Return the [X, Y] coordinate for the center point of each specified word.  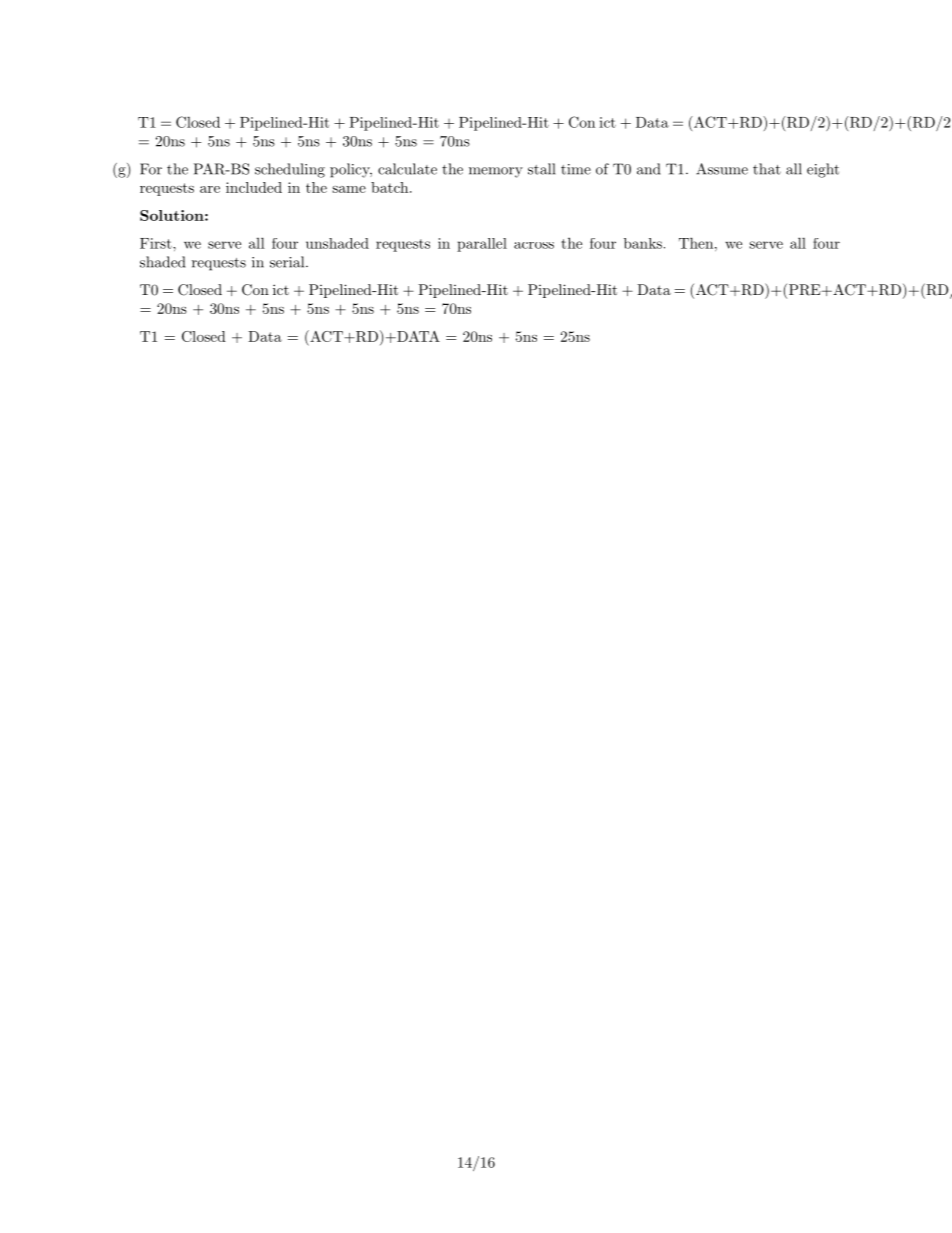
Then [696, 243]
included [254, 187]
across [534, 245]
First [157, 243]
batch [389, 187]
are [210, 189]
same [349, 189]
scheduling [290, 170]
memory [496, 172]
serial [288, 262]
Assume [722, 169]
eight [823, 170]
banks [643, 243]
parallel [482, 245]
